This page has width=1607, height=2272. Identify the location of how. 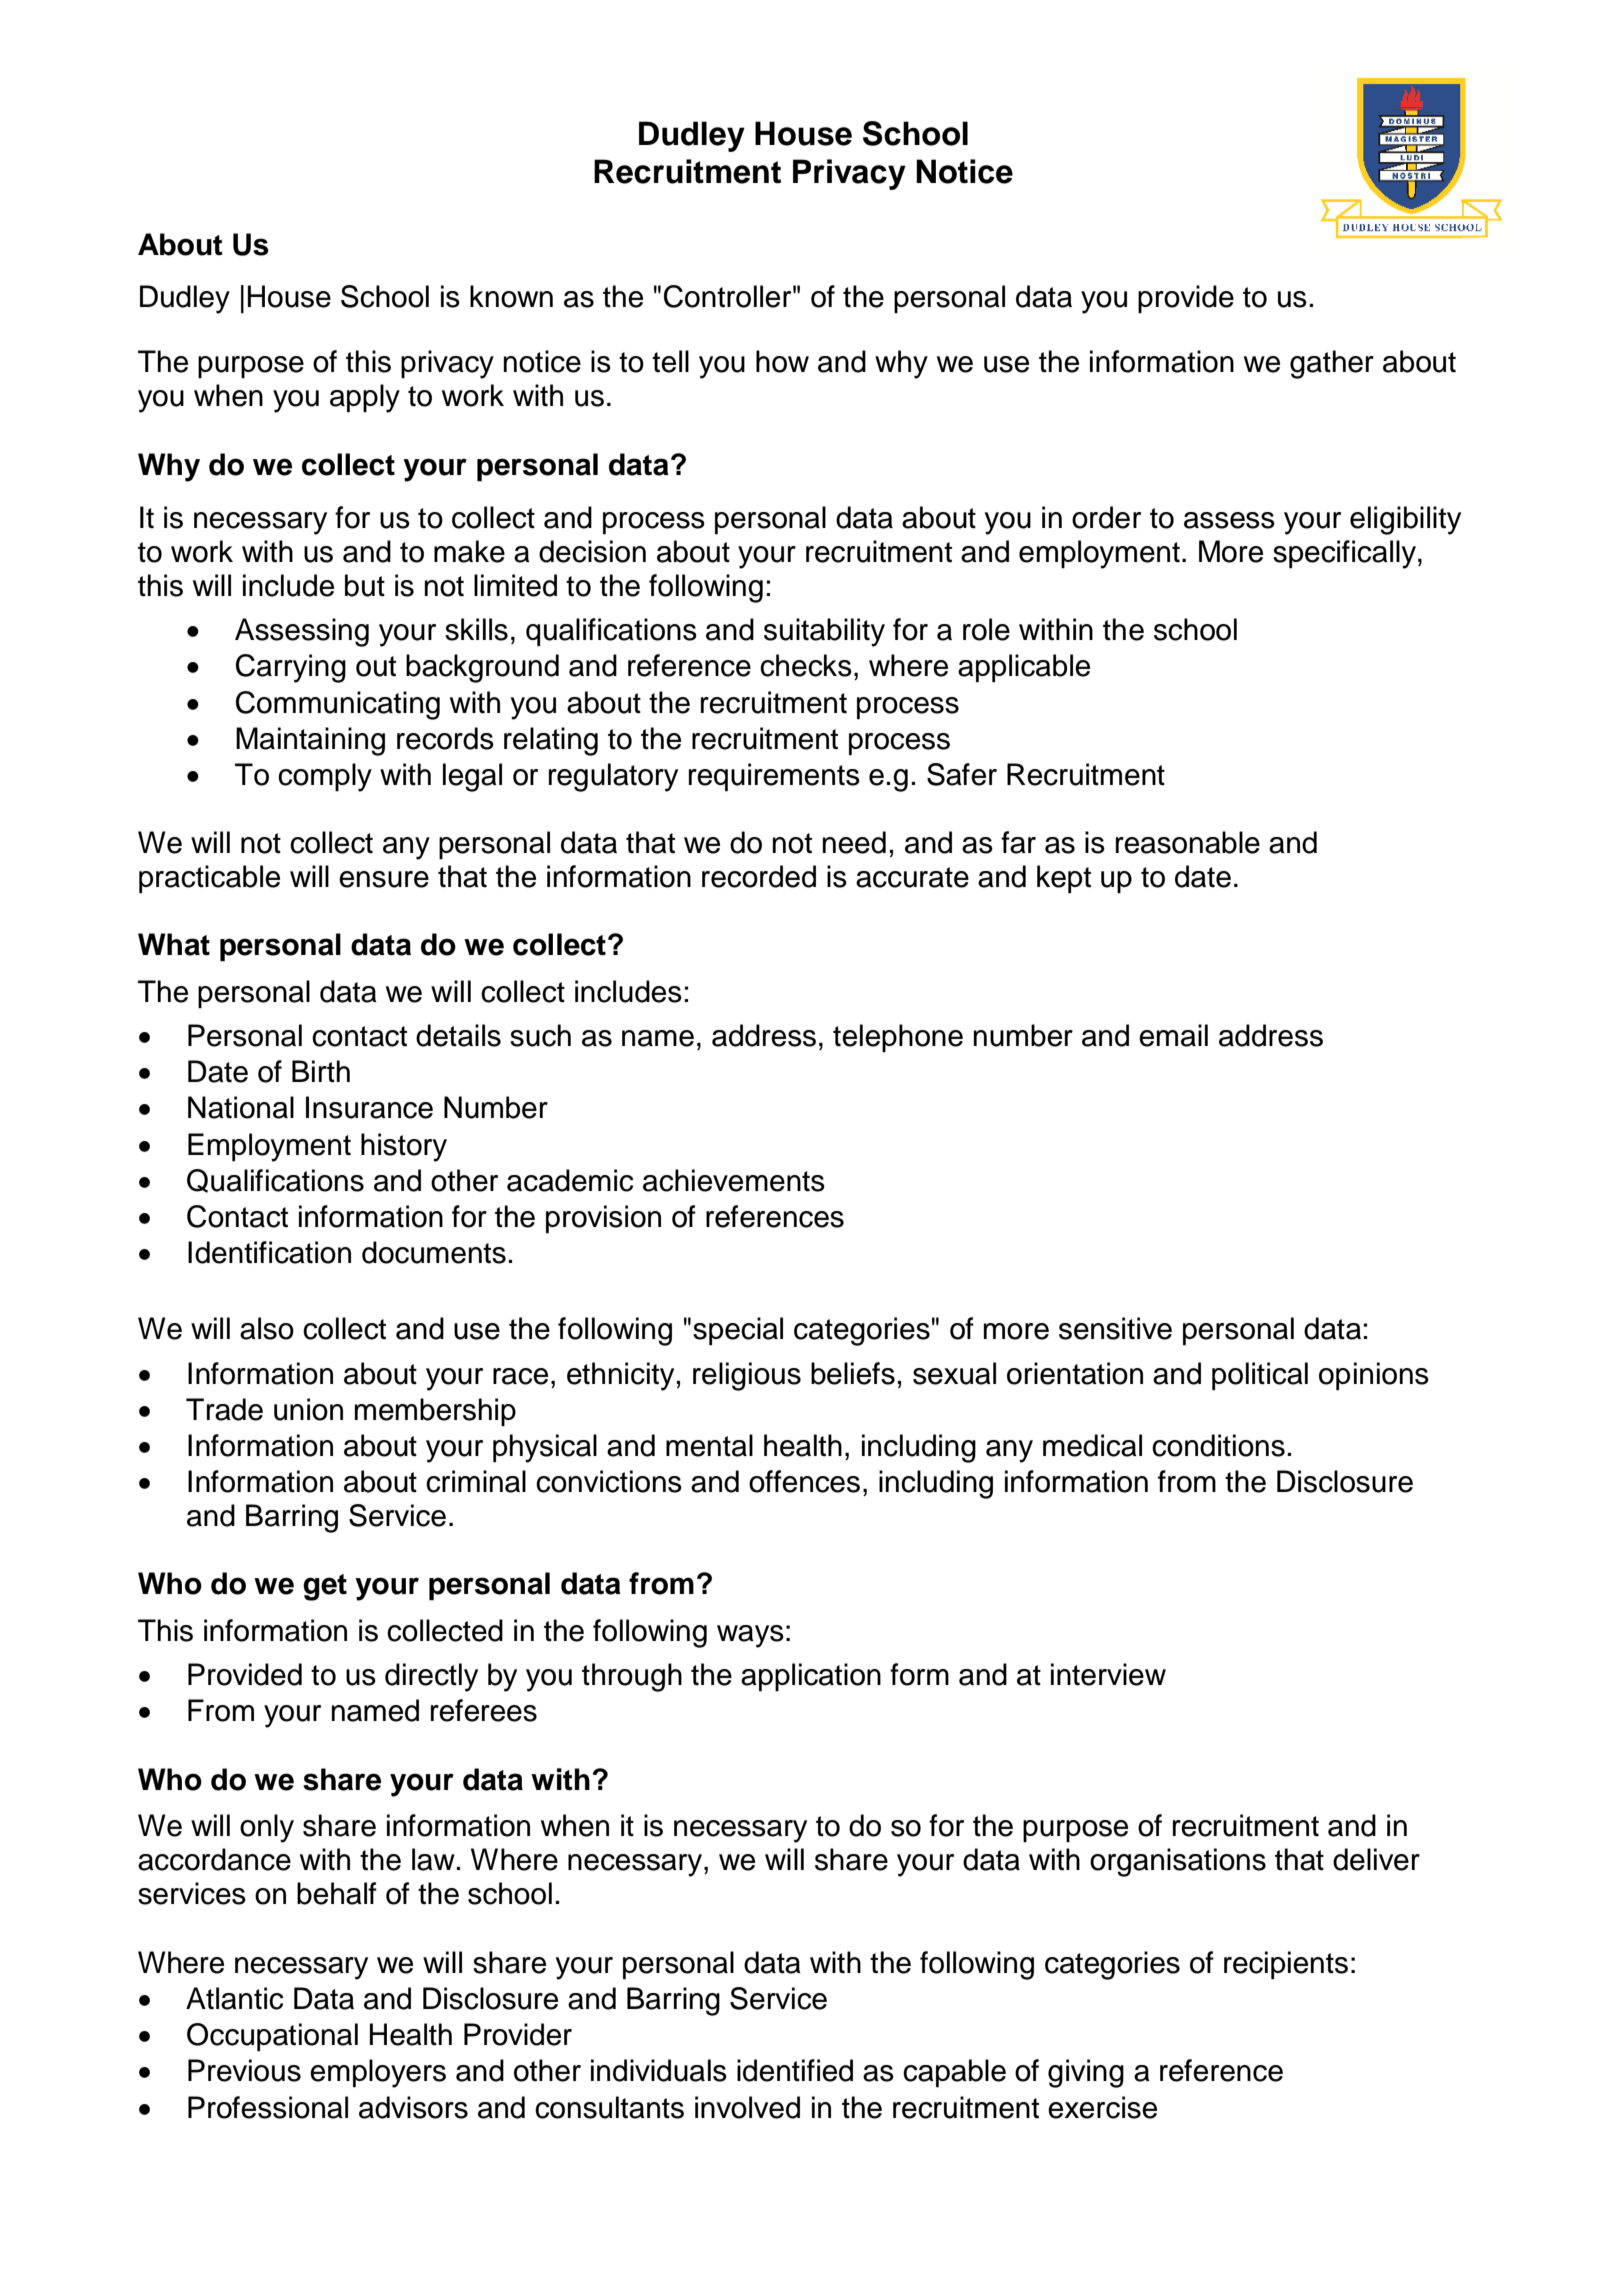
(782, 361).
